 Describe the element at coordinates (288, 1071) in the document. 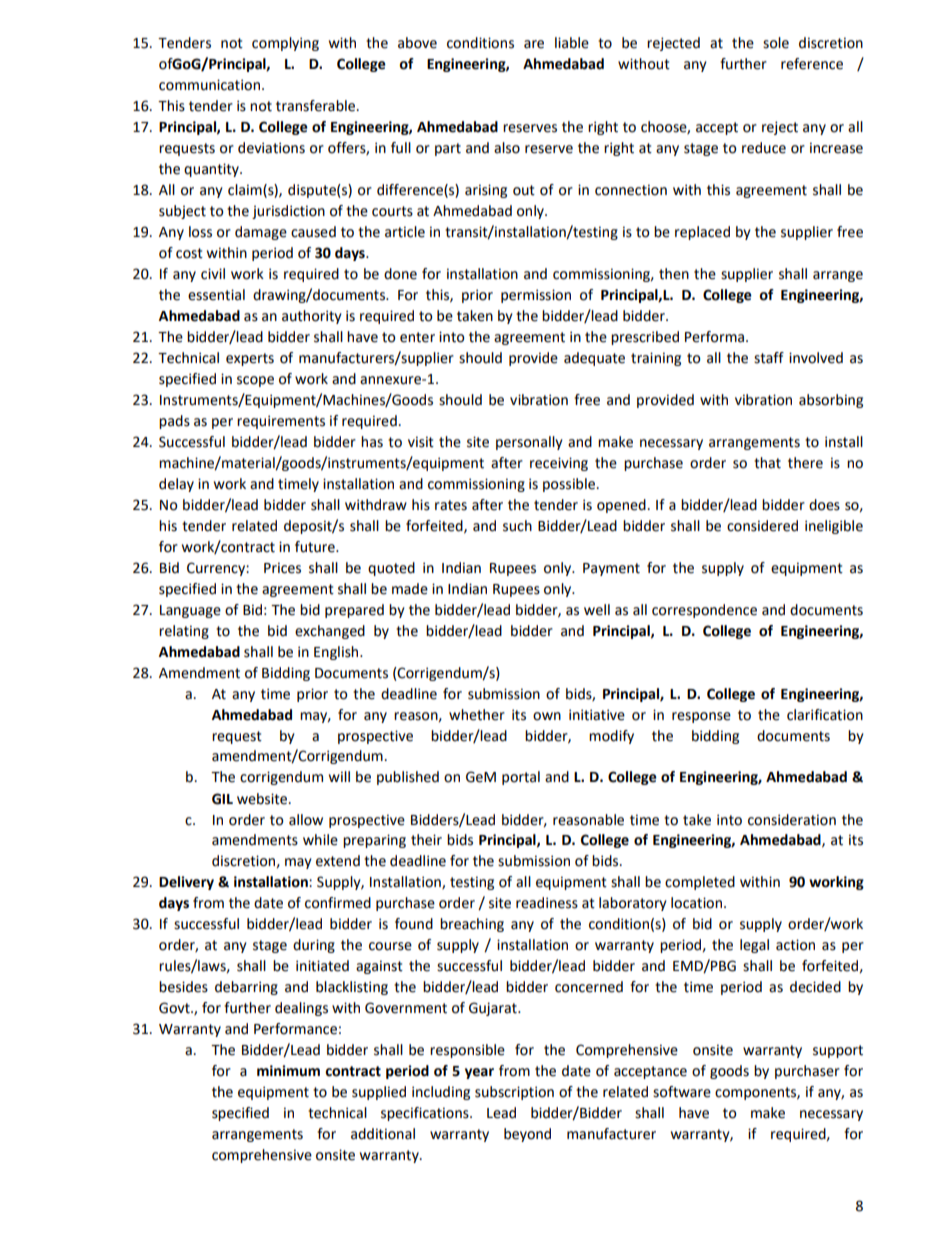

I see `minimum` at that location.
